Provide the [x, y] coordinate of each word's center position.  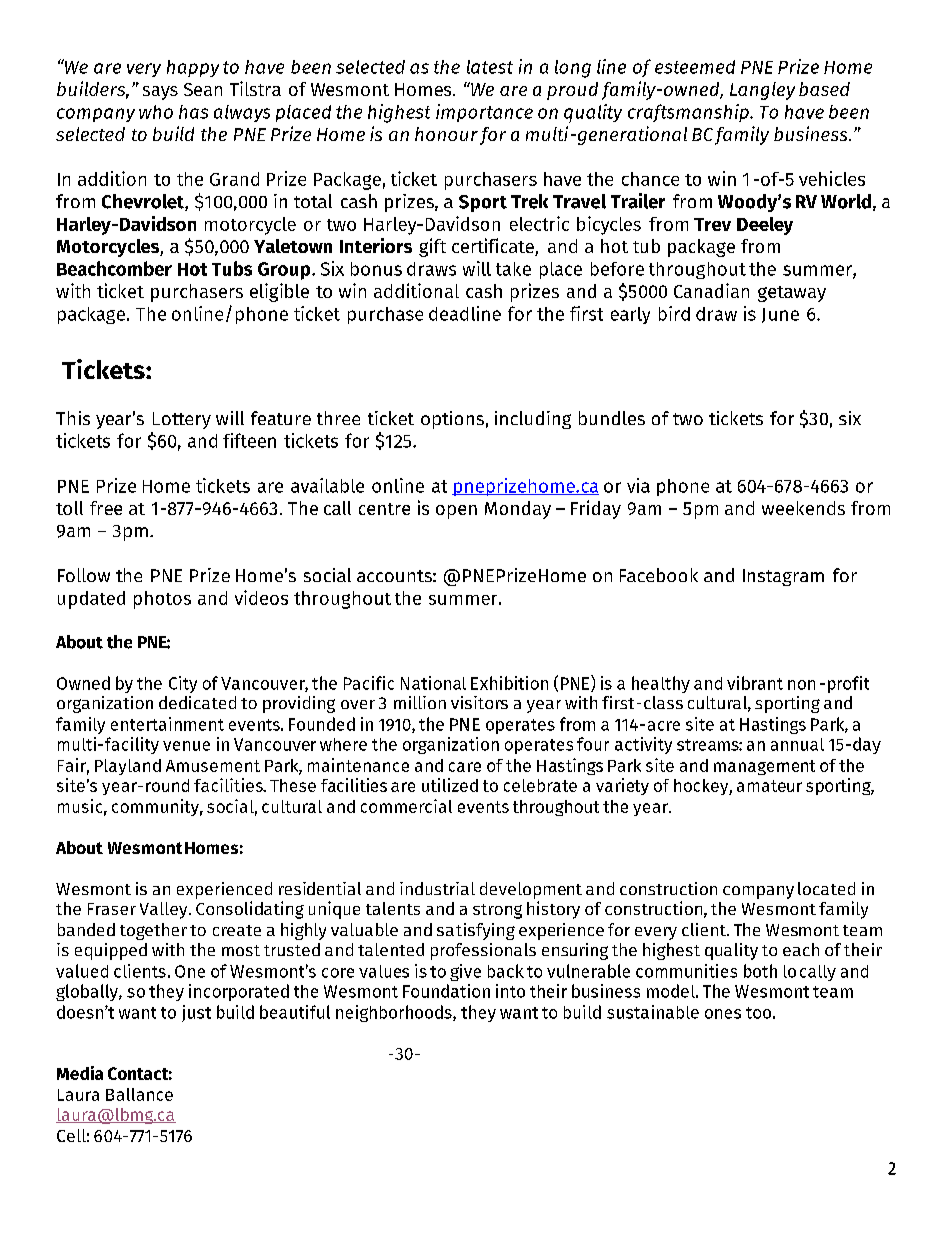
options [452, 420]
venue [186, 746]
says [160, 93]
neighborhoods [395, 1013]
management [764, 767]
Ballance [139, 1094]
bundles [612, 418]
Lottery [182, 420]
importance [484, 113]
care [465, 767]
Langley [762, 91]
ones [723, 1014]
